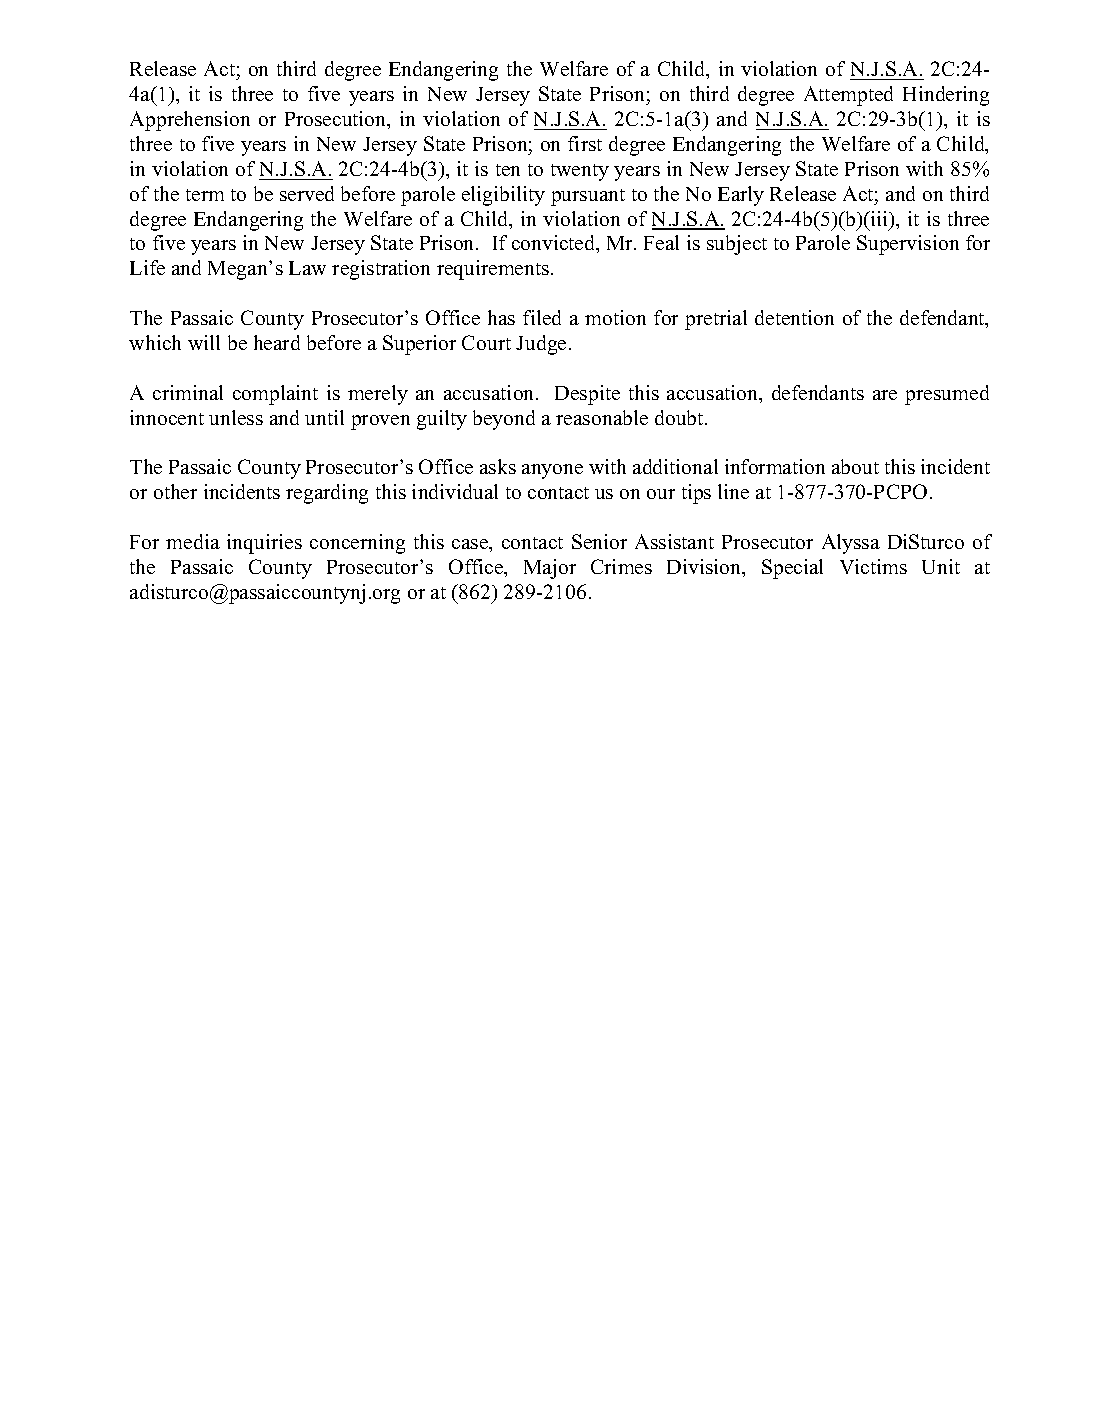 The width and height of the screenshot is (1104, 1428). Describe the element at coordinates (848, 96) in the screenshot. I see `Attempted` at that location.
